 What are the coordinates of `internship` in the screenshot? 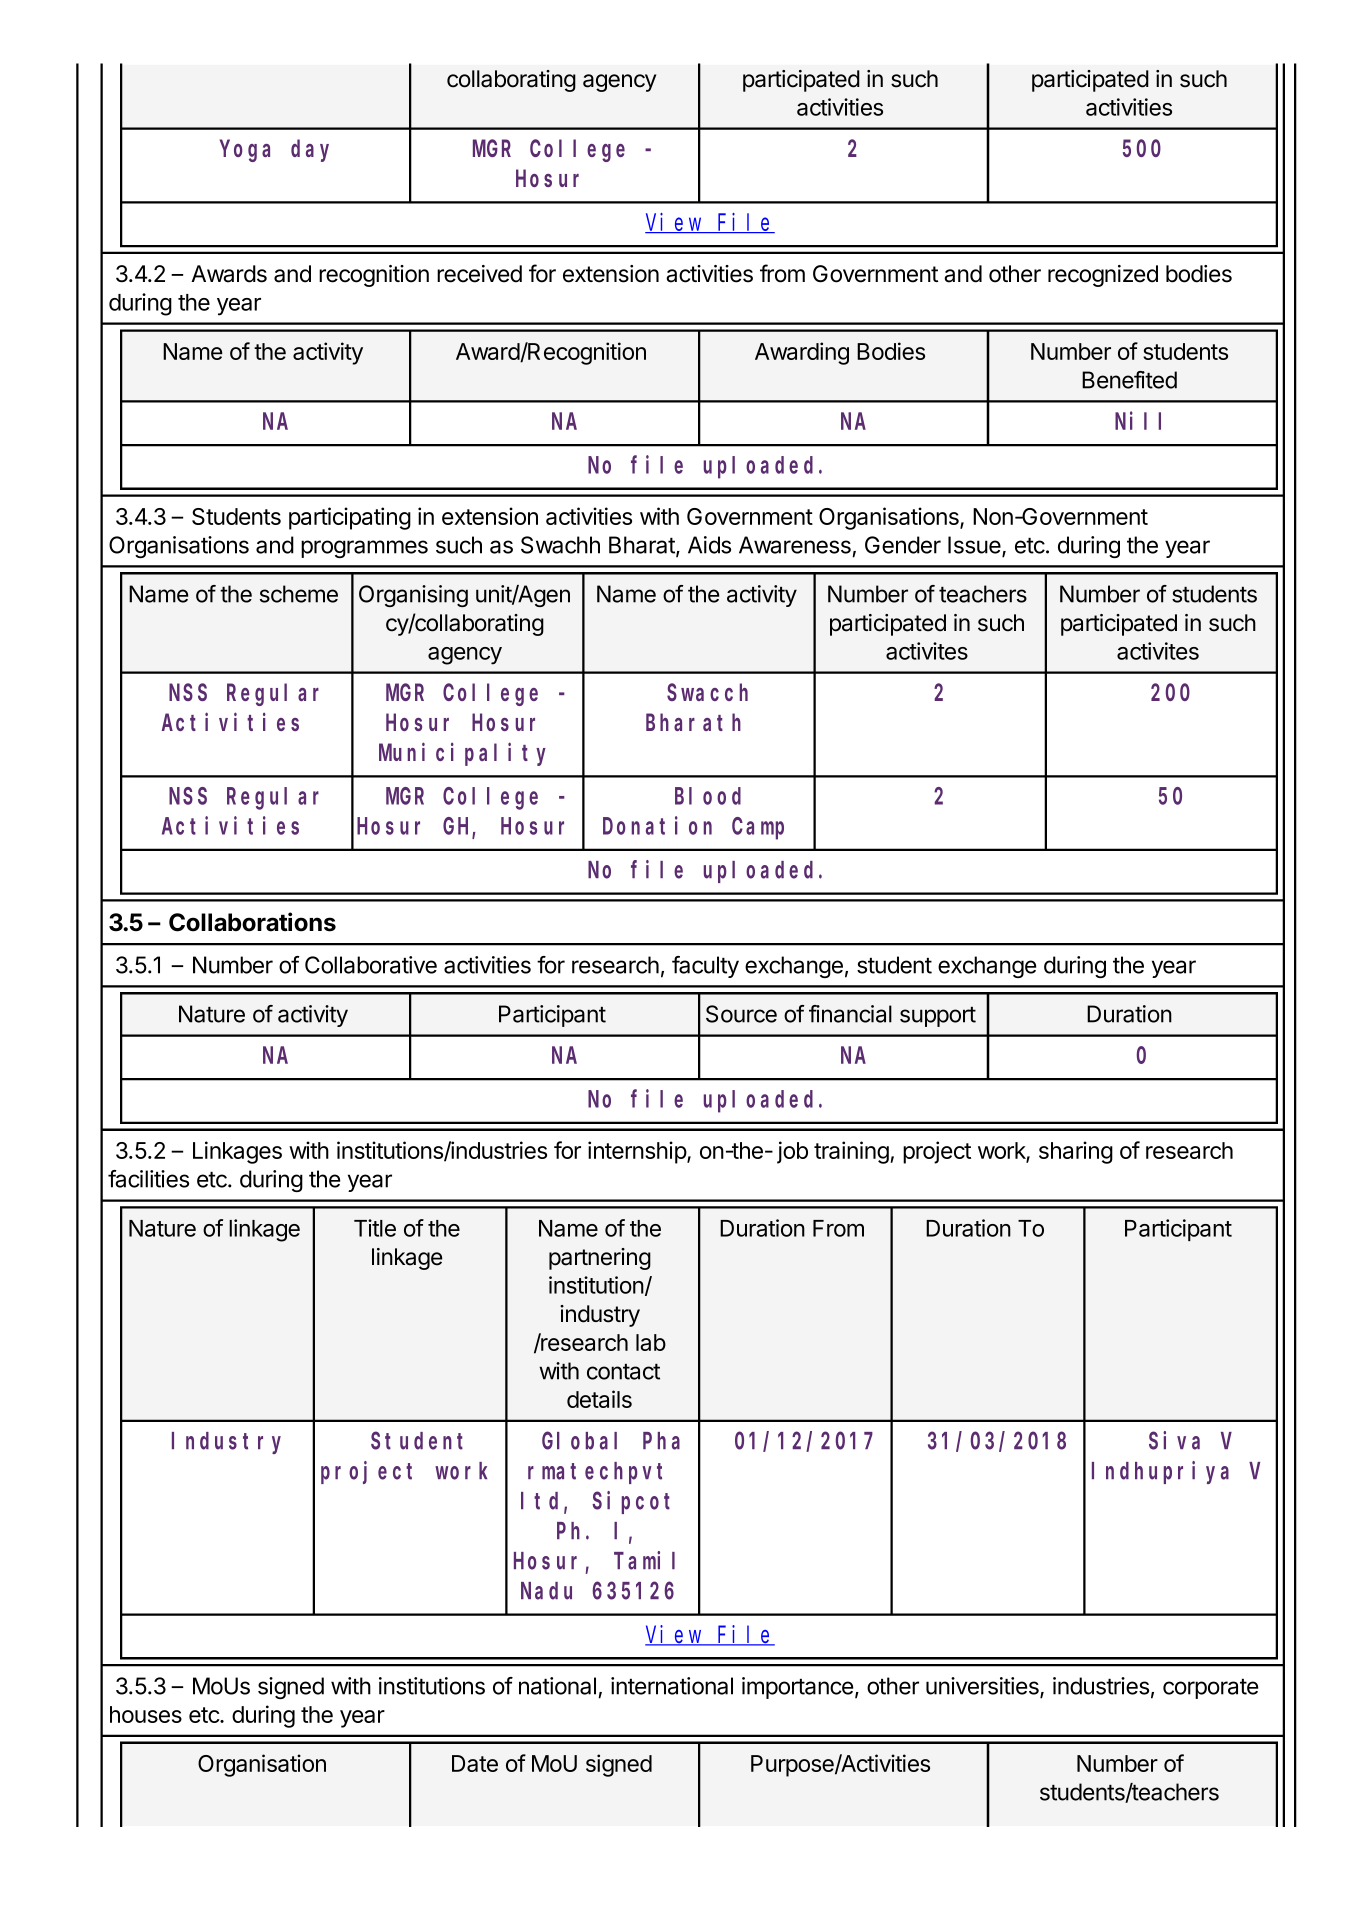 It's located at (638, 1152).
